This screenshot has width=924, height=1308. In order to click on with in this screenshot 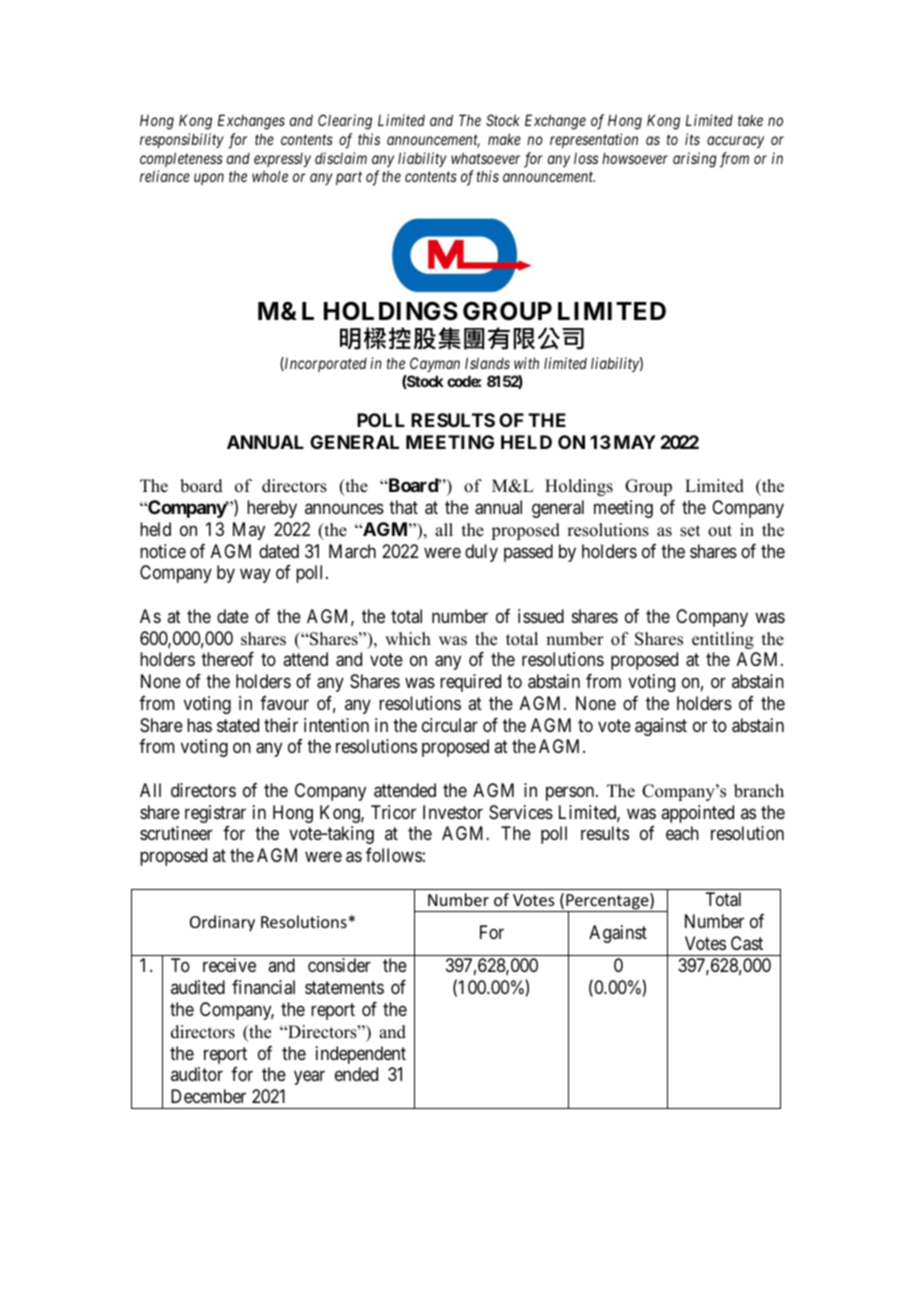, I will do `click(526, 363)`.
